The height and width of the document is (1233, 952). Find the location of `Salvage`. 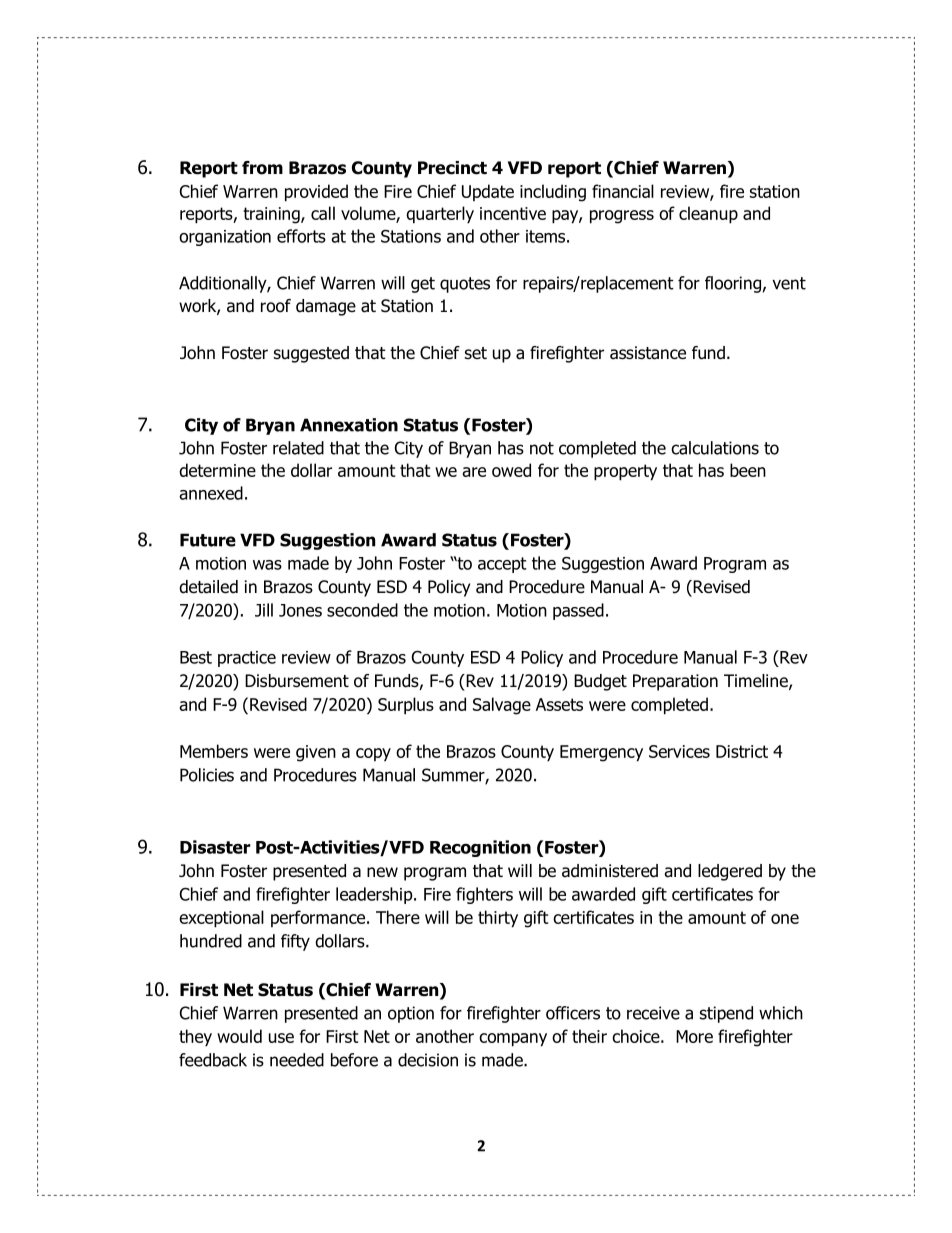

Salvage is located at coordinates (502, 706).
